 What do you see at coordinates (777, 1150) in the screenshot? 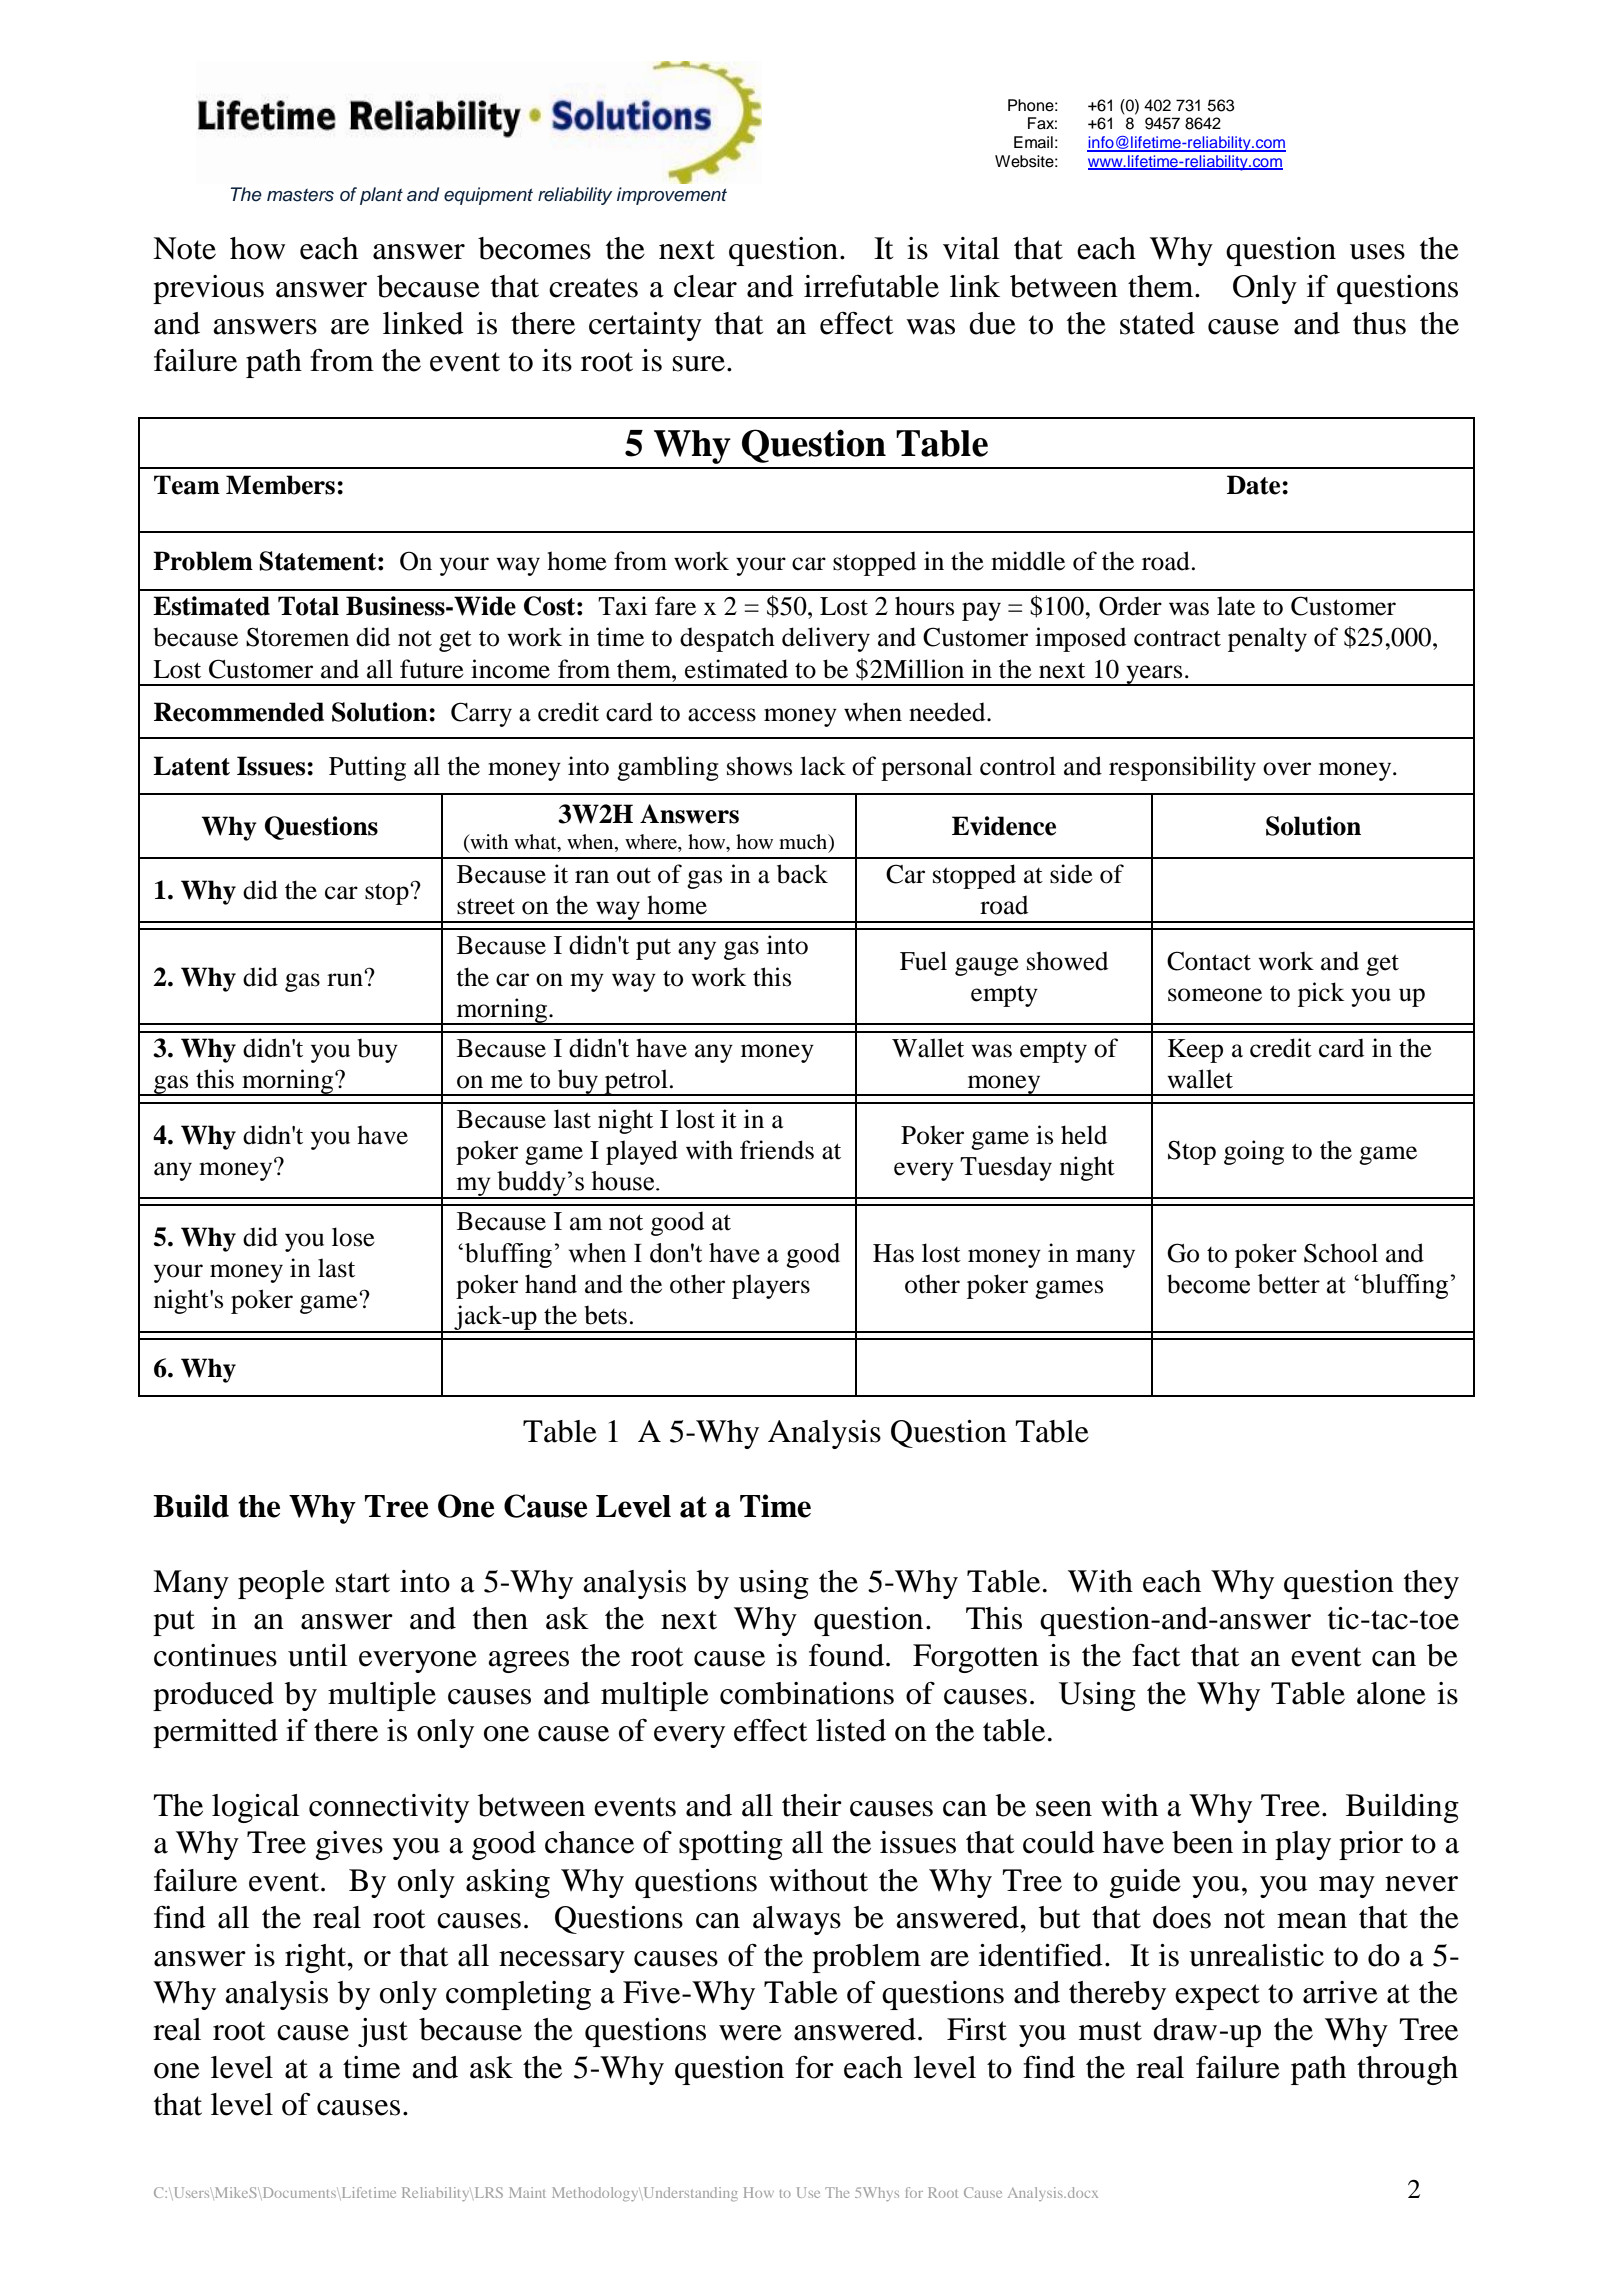
I see `friends` at bounding box center [777, 1150].
